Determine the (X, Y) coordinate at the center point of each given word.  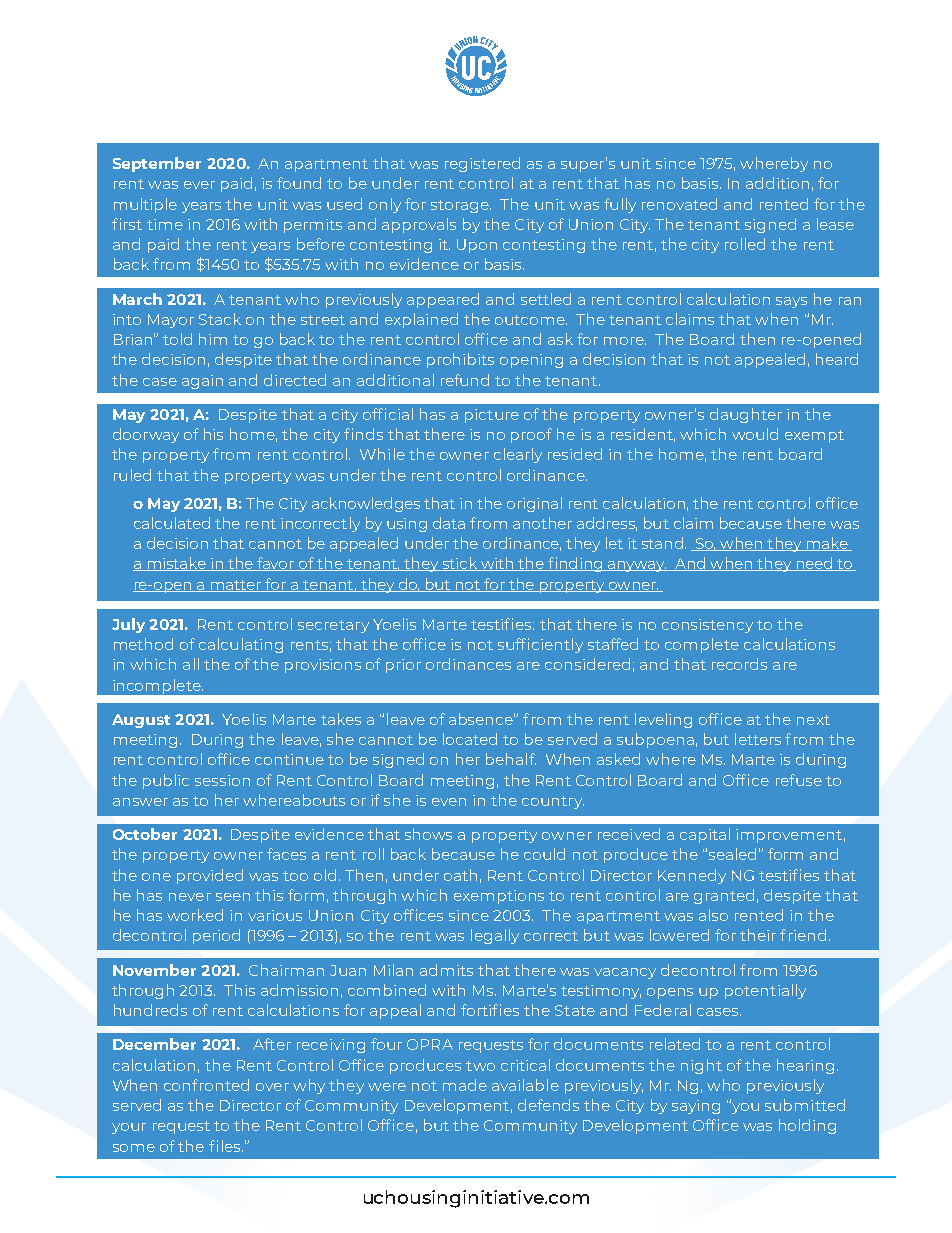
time (165, 224)
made (465, 1085)
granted (724, 896)
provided (210, 876)
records (739, 664)
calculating (241, 645)
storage (461, 206)
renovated (679, 204)
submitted (805, 1105)
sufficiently (540, 645)
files (226, 1146)
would (755, 434)
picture (492, 416)
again (202, 382)
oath (460, 875)
